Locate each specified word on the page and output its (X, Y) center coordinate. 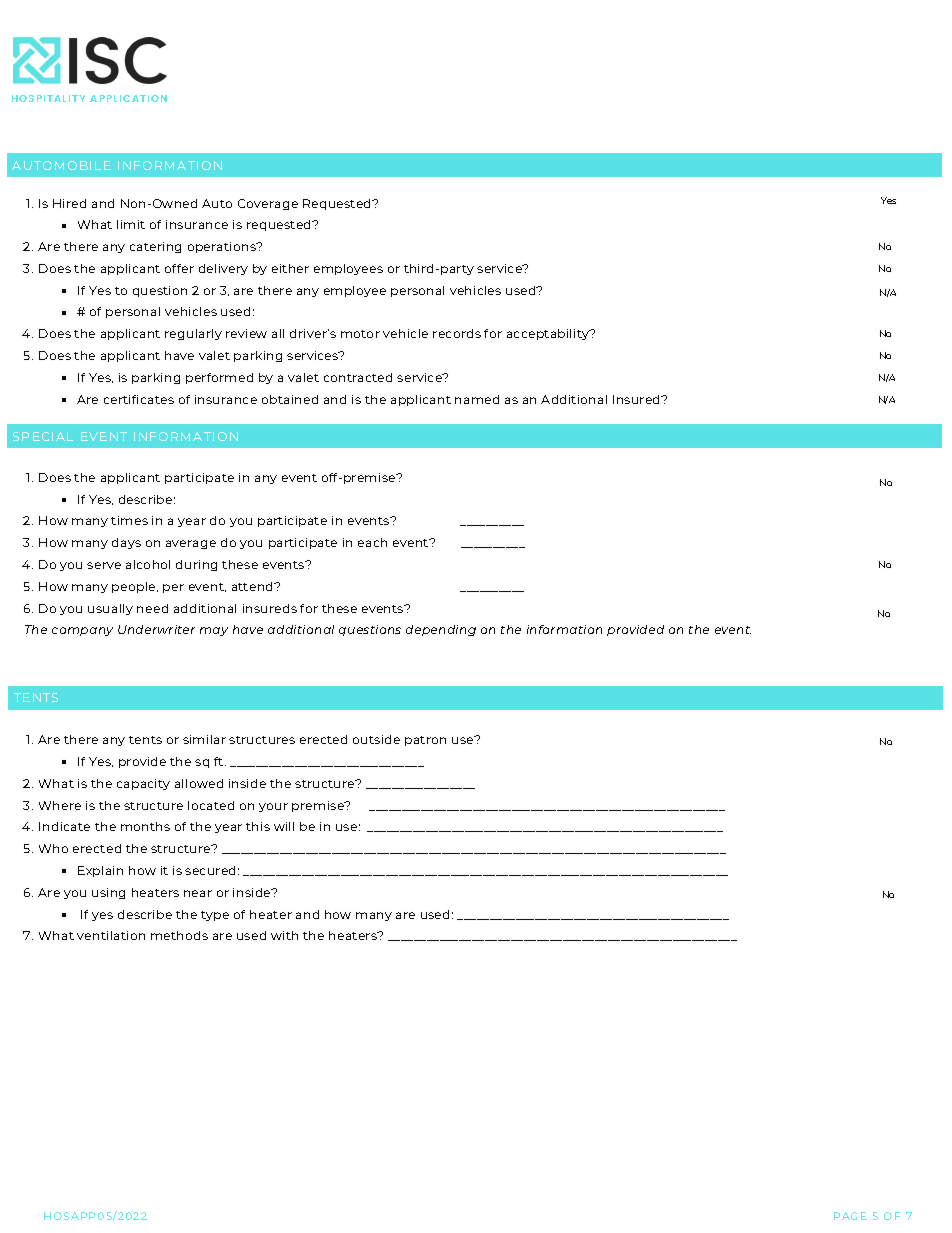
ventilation (111, 935)
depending (441, 630)
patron (425, 741)
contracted (358, 377)
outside (376, 739)
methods (179, 935)
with (284, 935)
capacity (143, 784)
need (152, 608)
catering (155, 247)
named (477, 399)
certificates (139, 399)
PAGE (850, 1216)
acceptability (549, 334)
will (284, 826)
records (457, 333)
